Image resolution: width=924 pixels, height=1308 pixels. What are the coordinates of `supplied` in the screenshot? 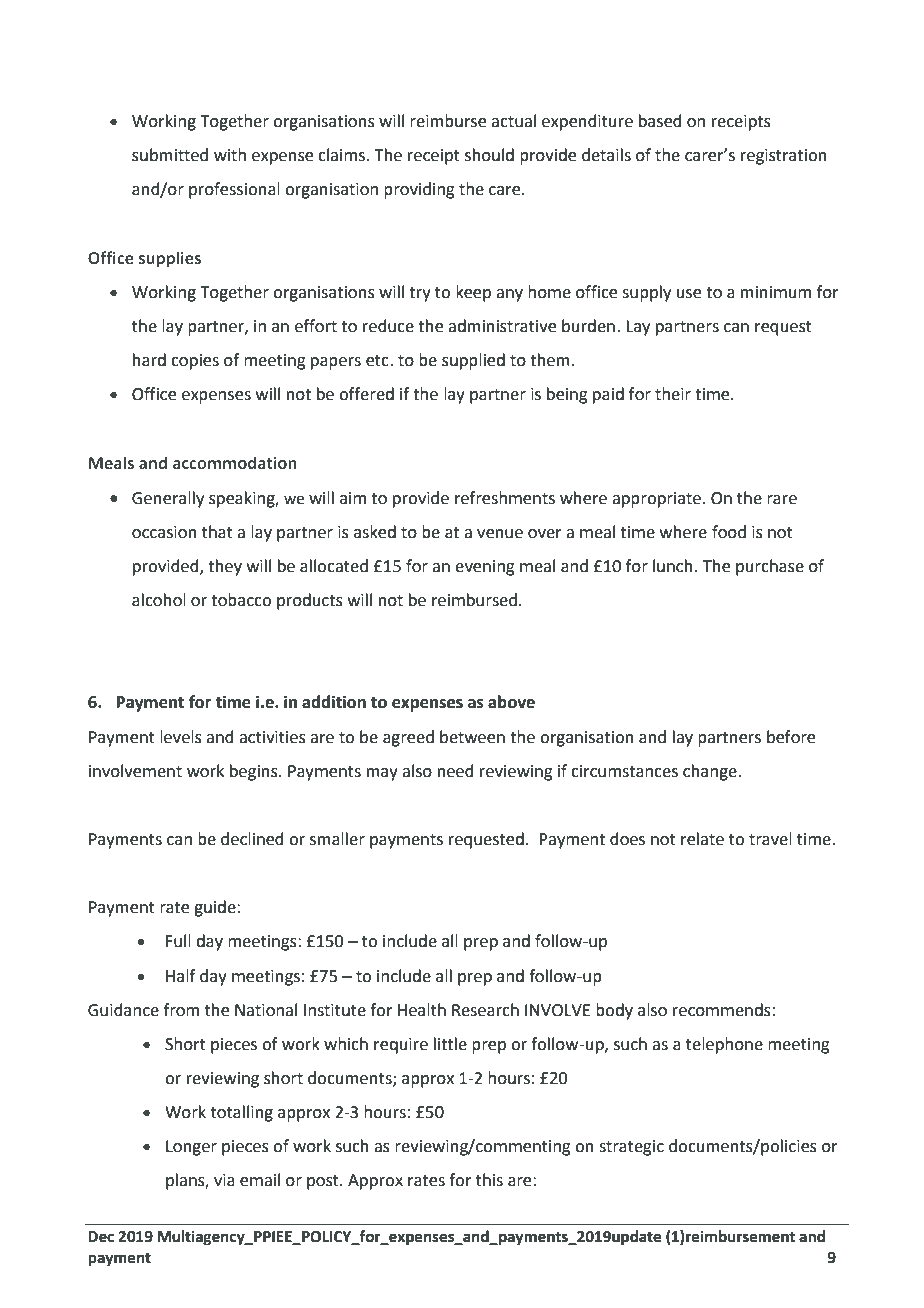 It's located at (473, 361).
